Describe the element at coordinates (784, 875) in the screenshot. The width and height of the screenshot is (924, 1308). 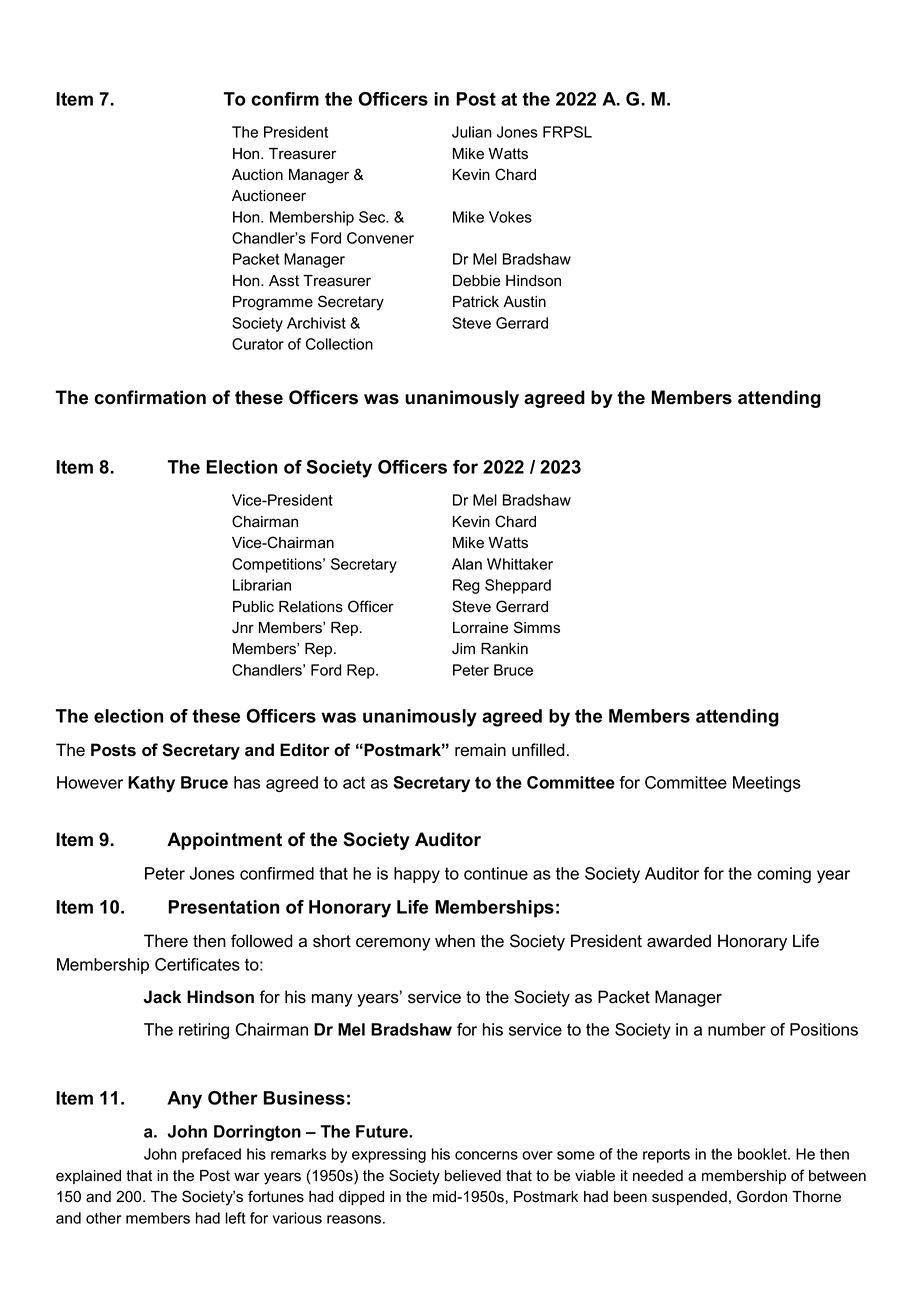
I see `coming` at that location.
